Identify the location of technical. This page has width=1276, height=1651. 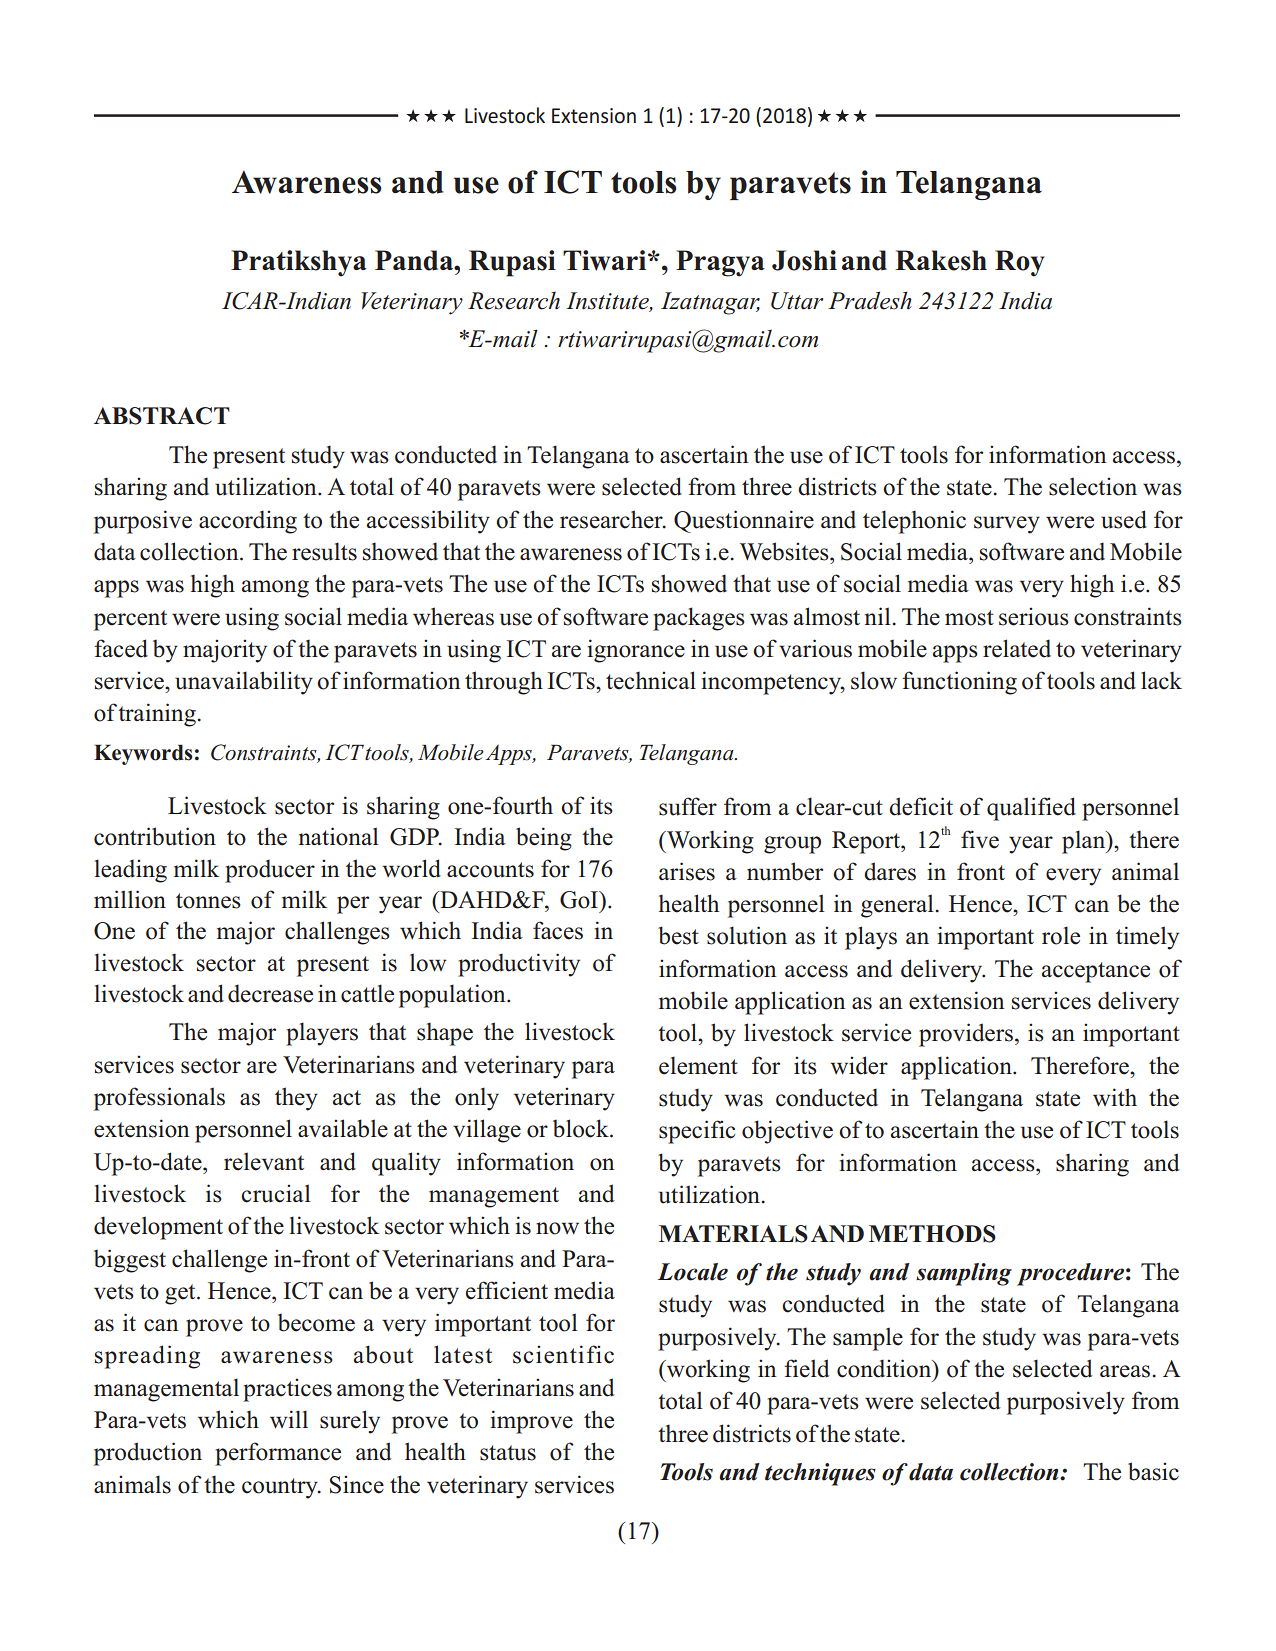
(651, 680).
